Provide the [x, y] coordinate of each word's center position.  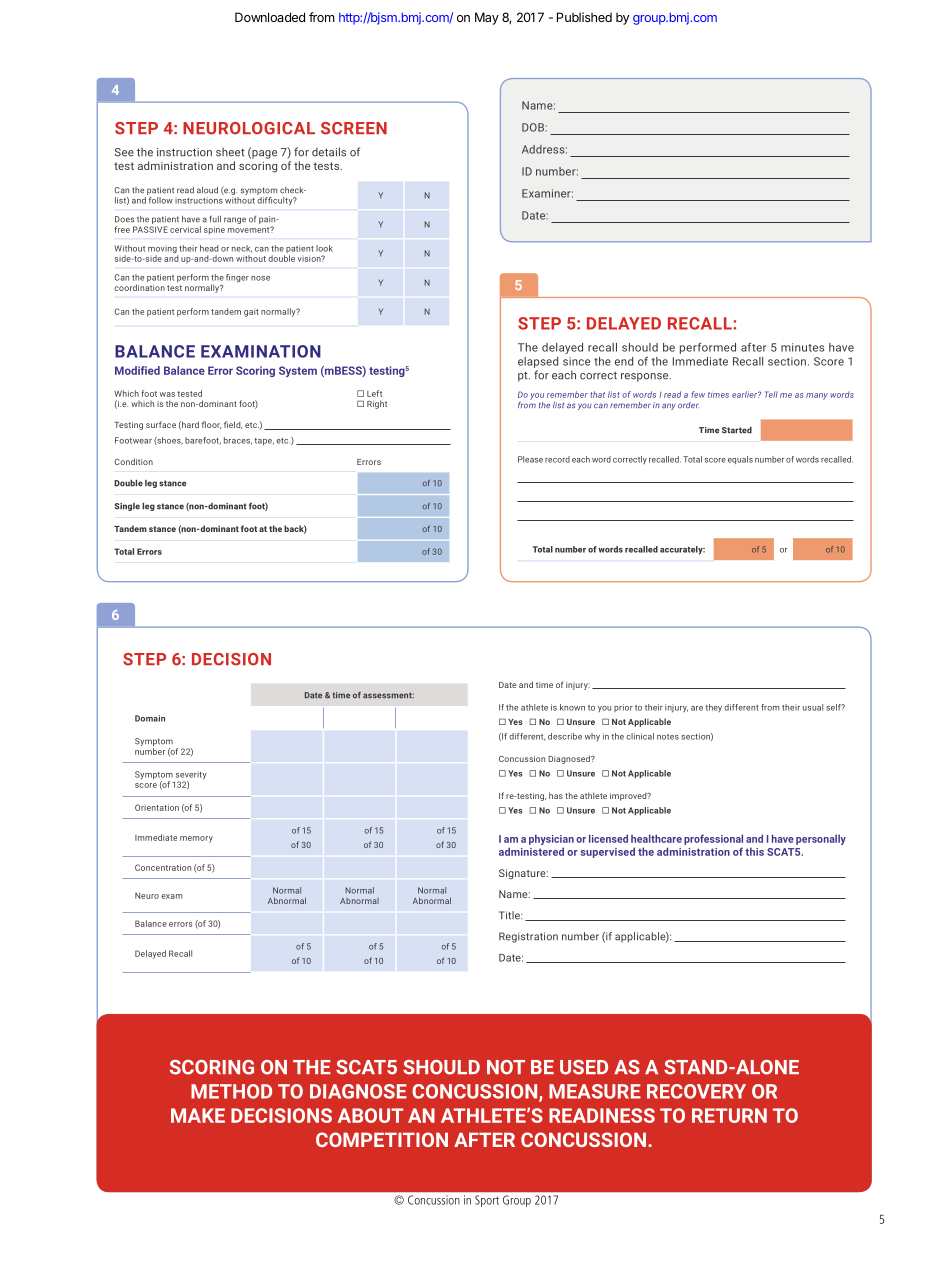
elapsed [538, 362]
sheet [230, 152]
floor [212, 425]
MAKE [198, 1115]
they [713, 708]
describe [565, 736]
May [487, 18]
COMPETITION [382, 1139]
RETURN [729, 1115]
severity [190, 776]
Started [737, 430]
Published [584, 17]
